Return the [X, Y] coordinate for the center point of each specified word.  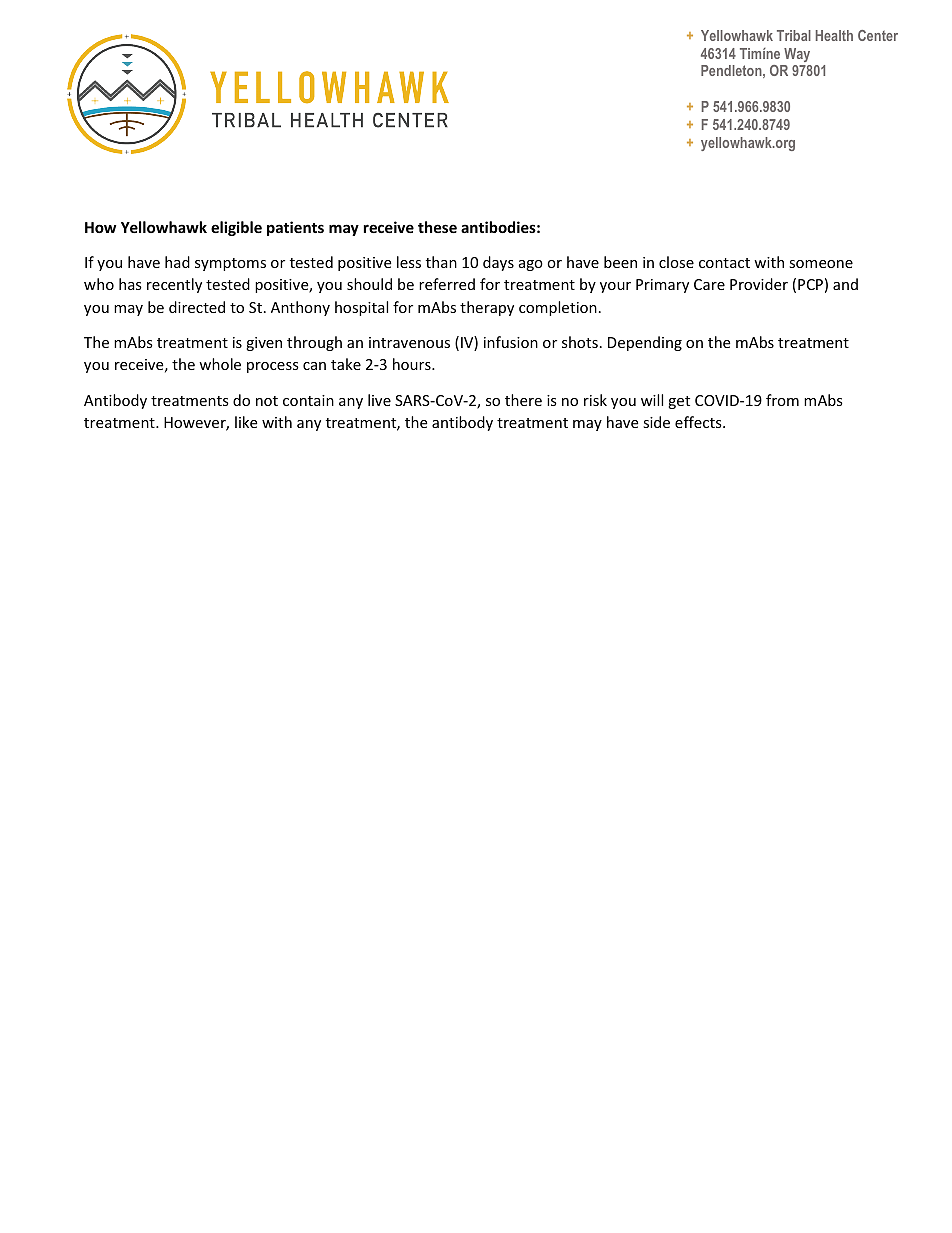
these [437, 227]
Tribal [794, 35]
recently [174, 285]
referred [447, 284]
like [246, 422]
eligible [236, 228]
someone [821, 264]
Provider [759, 284]
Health [834, 35]
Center [878, 35]
